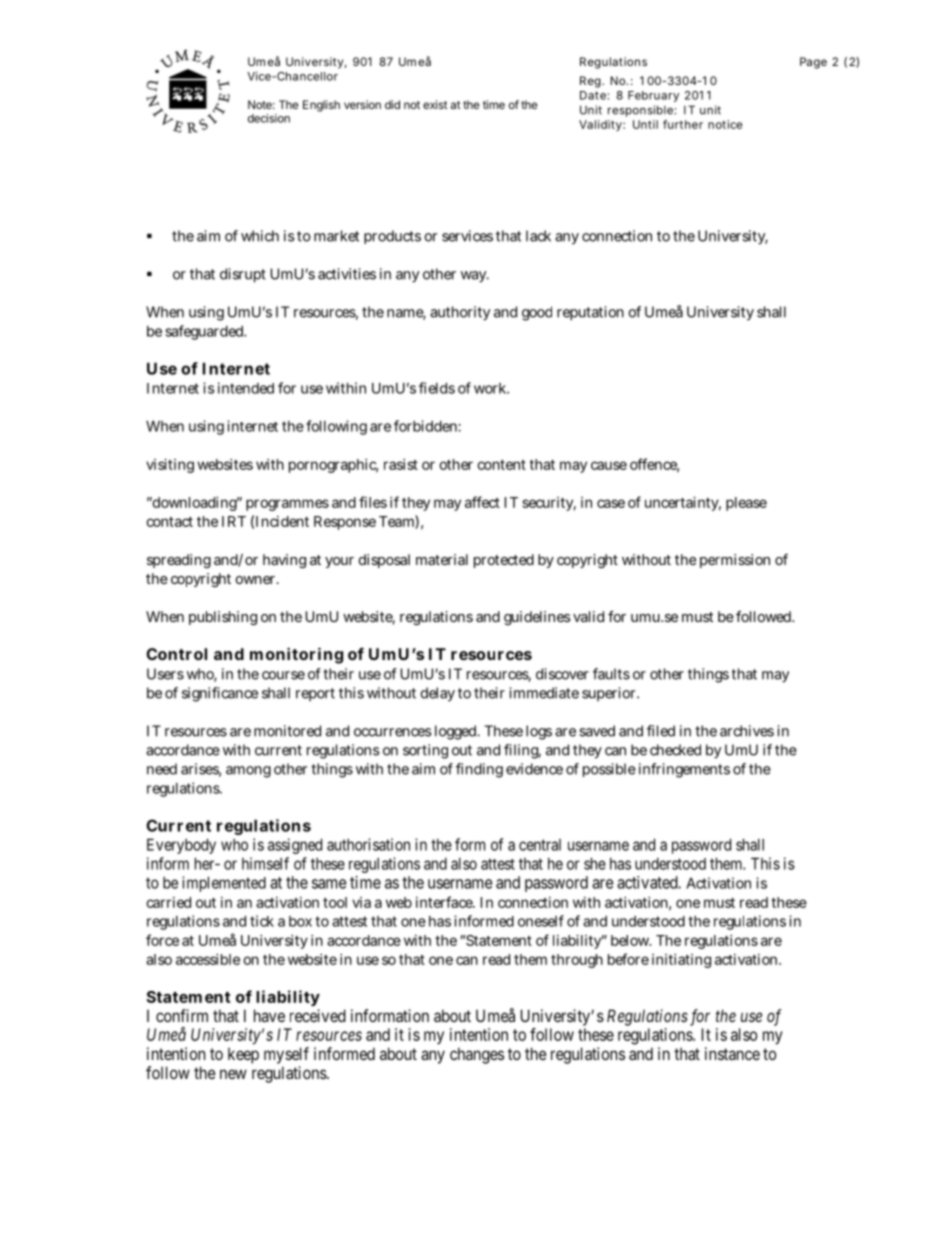 This screenshot has height=1233, width=952. I want to click on protected, so click(504, 561).
